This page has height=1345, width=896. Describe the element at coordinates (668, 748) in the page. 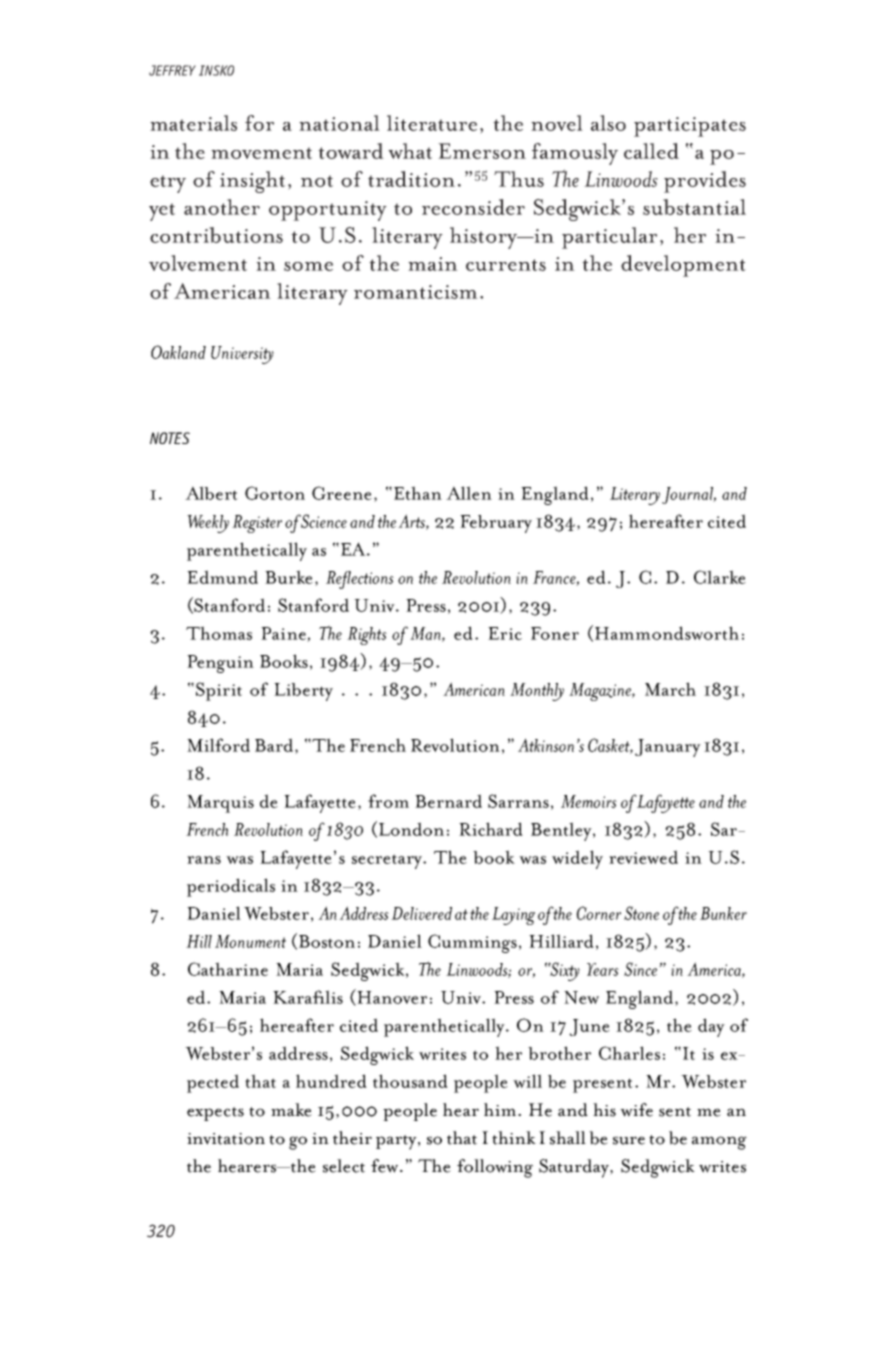

I see `January` at that location.
